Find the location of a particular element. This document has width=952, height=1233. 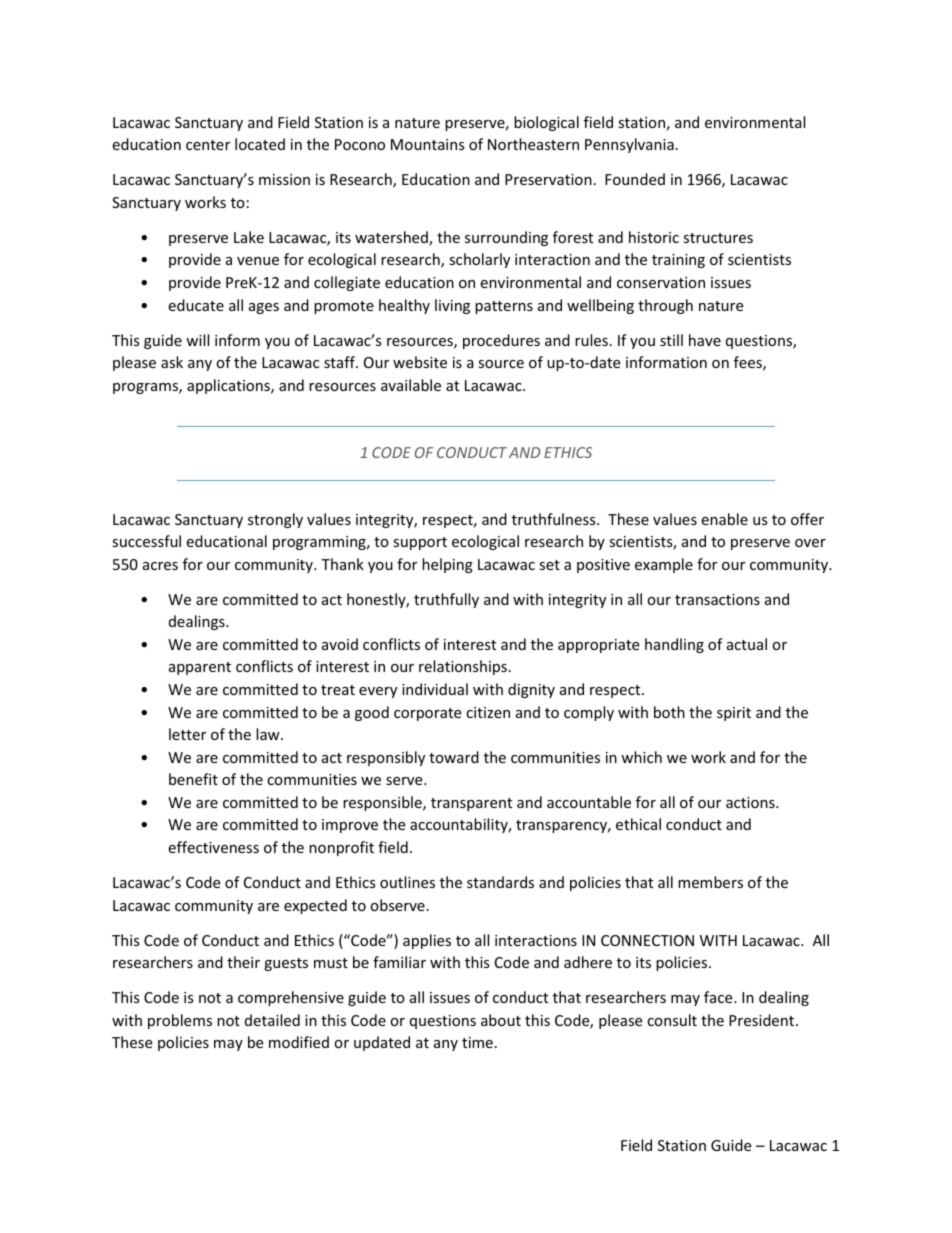

about is located at coordinates (501, 1020).
